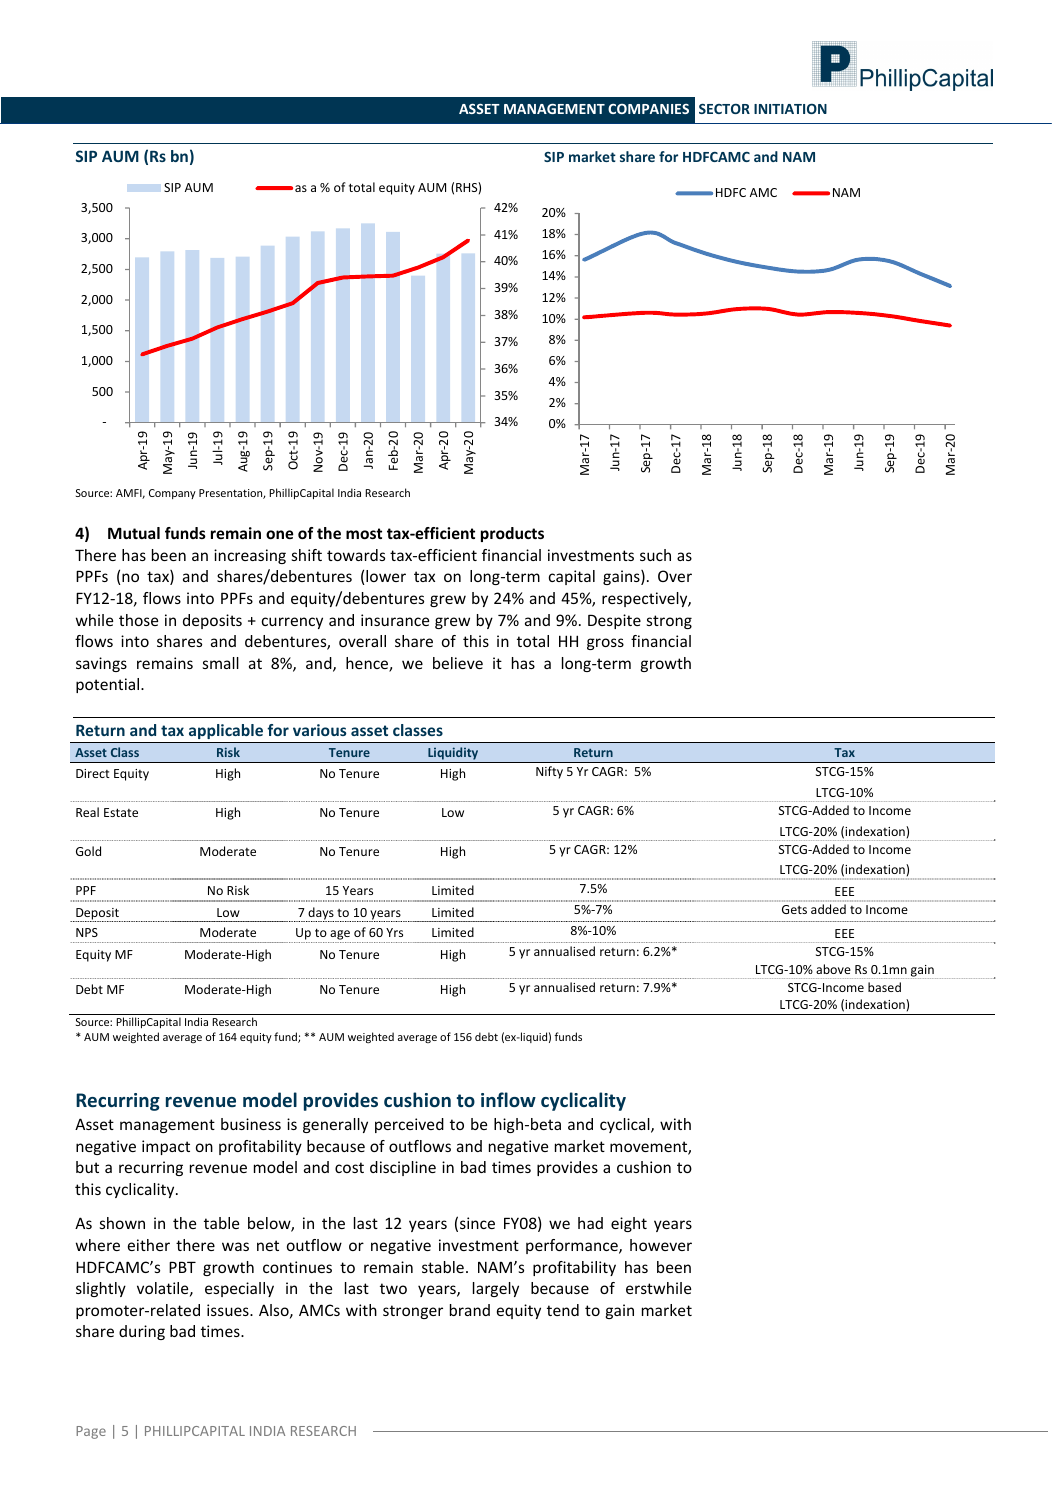  Describe the element at coordinates (142, 1332) in the screenshot. I see `during` at that location.
